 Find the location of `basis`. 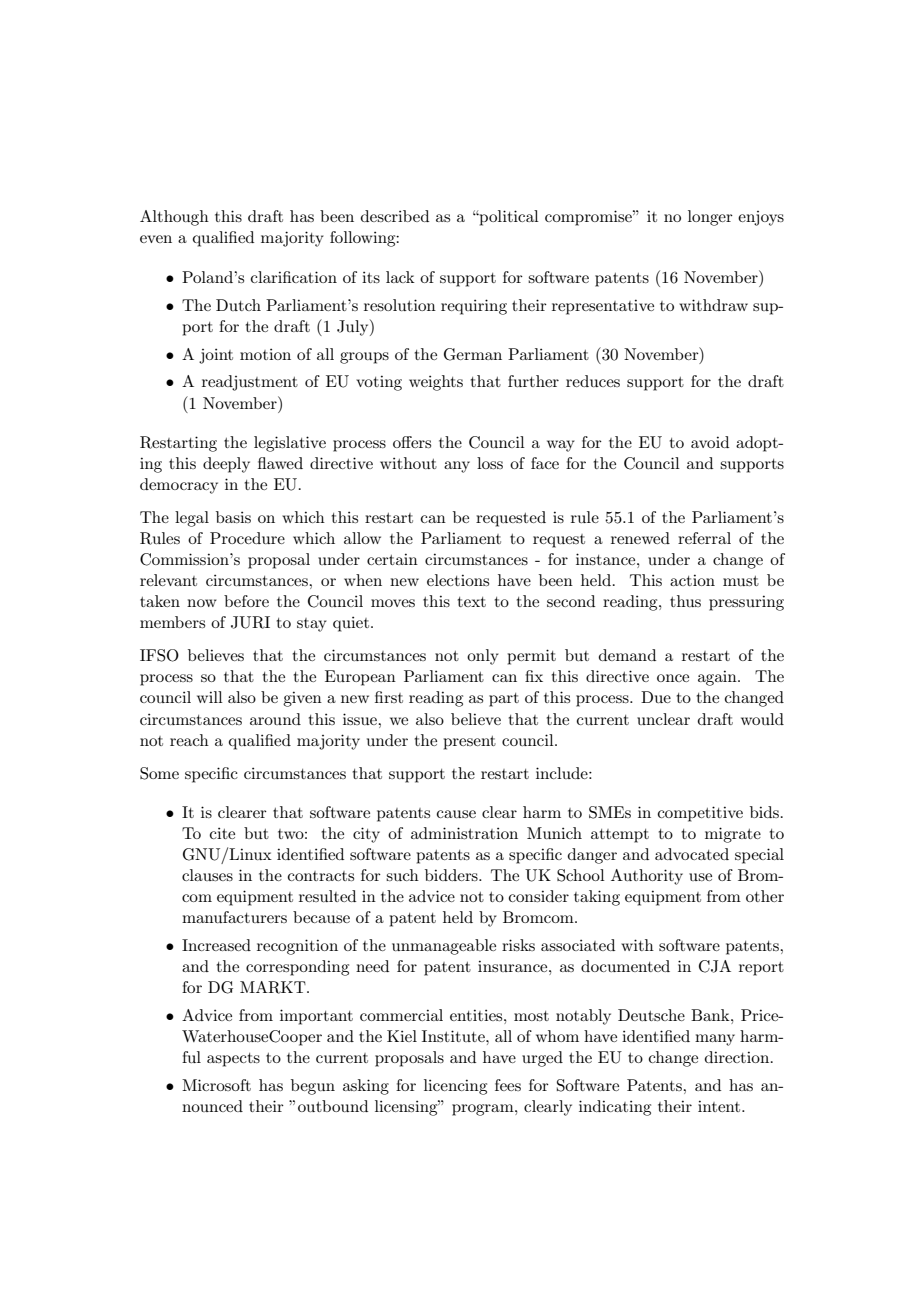

basis is located at coordinates (233, 517).
